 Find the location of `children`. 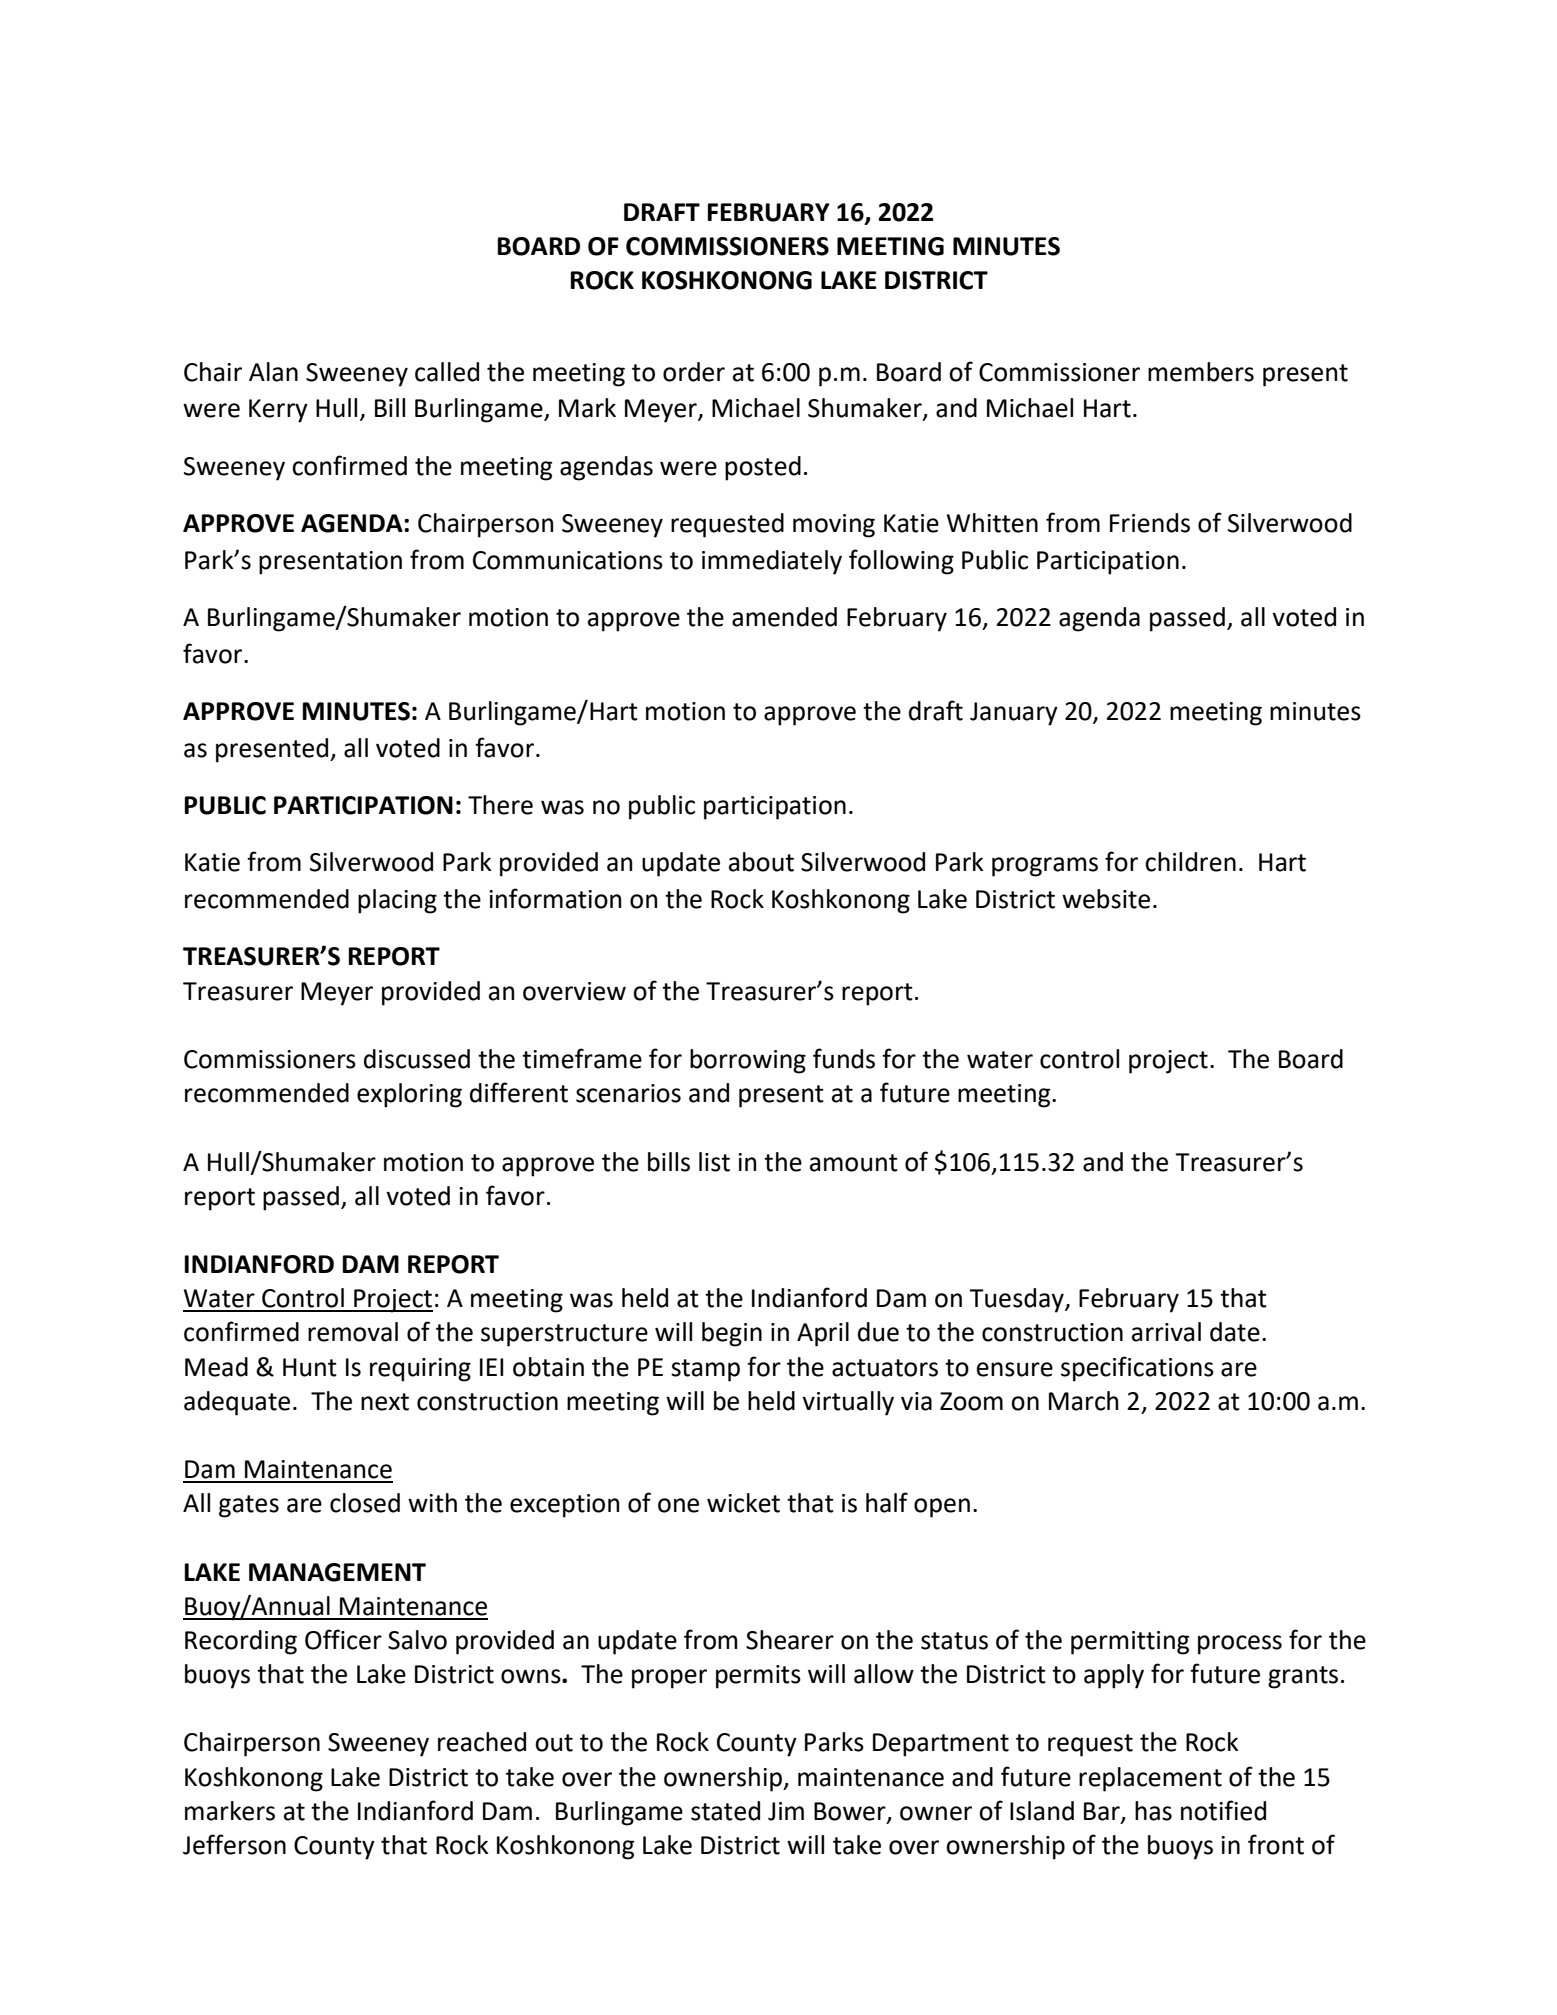

children is located at coordinates (1190, 862).
